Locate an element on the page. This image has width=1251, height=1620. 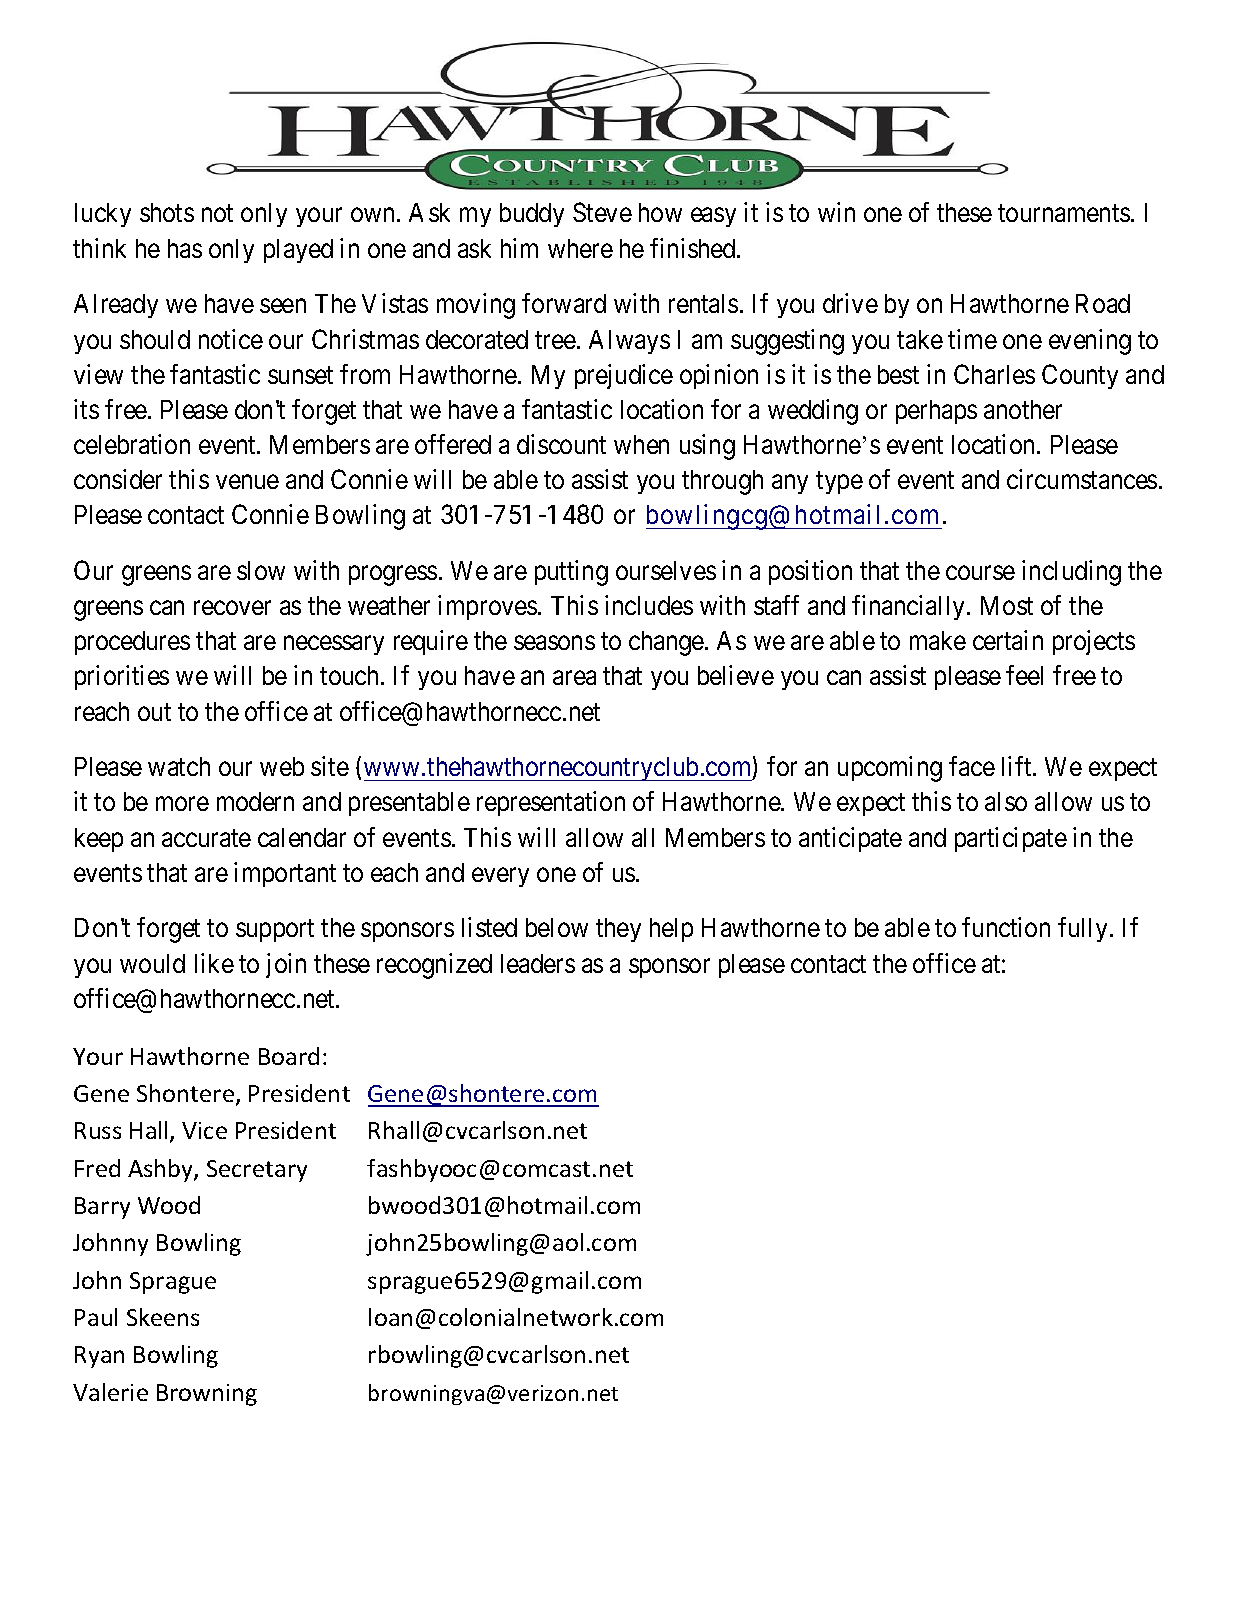
putting is located at coordinates (571, 573).
